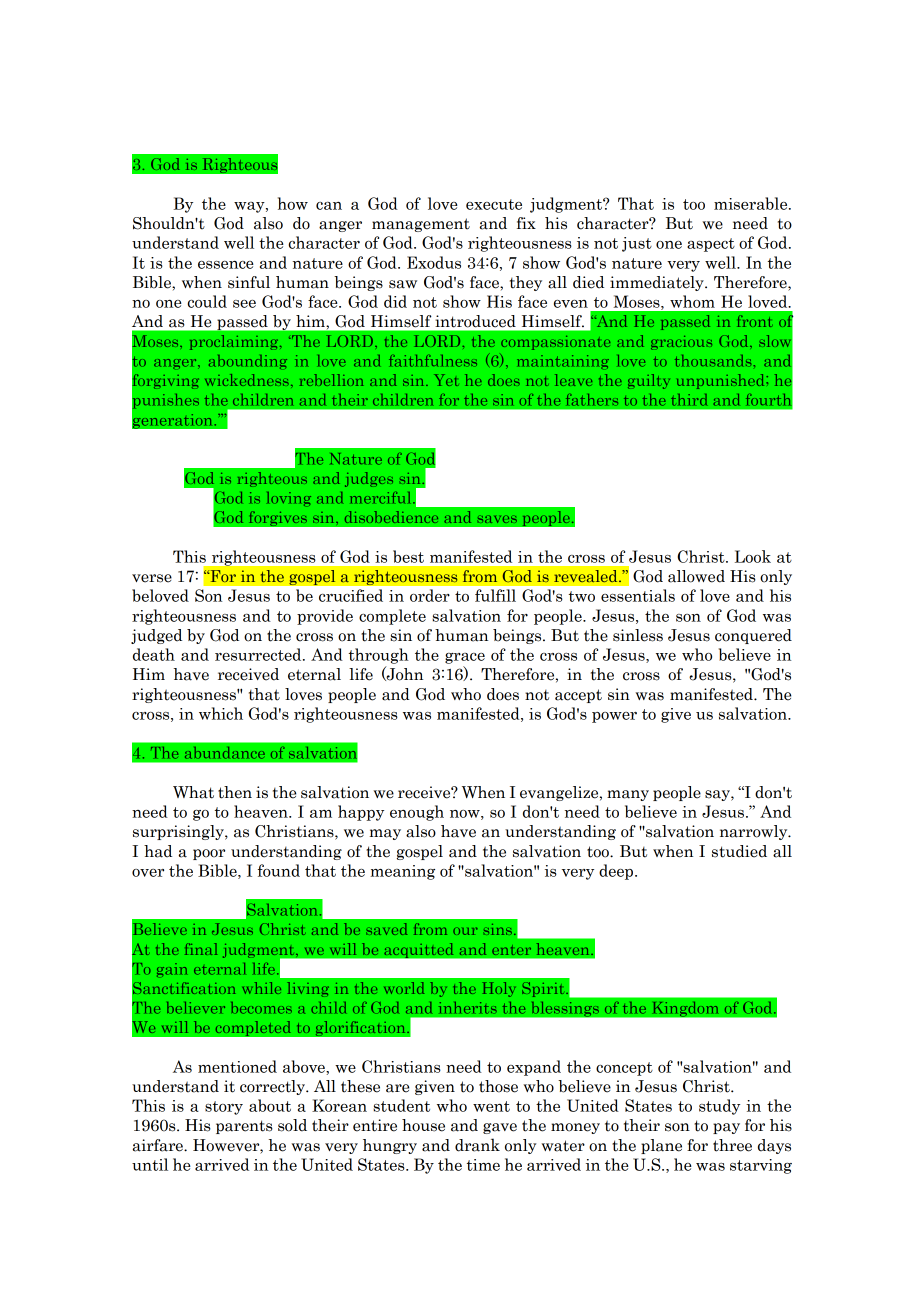 The width and height of the page is (924, 1308). Describe the element at coordinates (221, 713) in the page. I see `which` at that location.
